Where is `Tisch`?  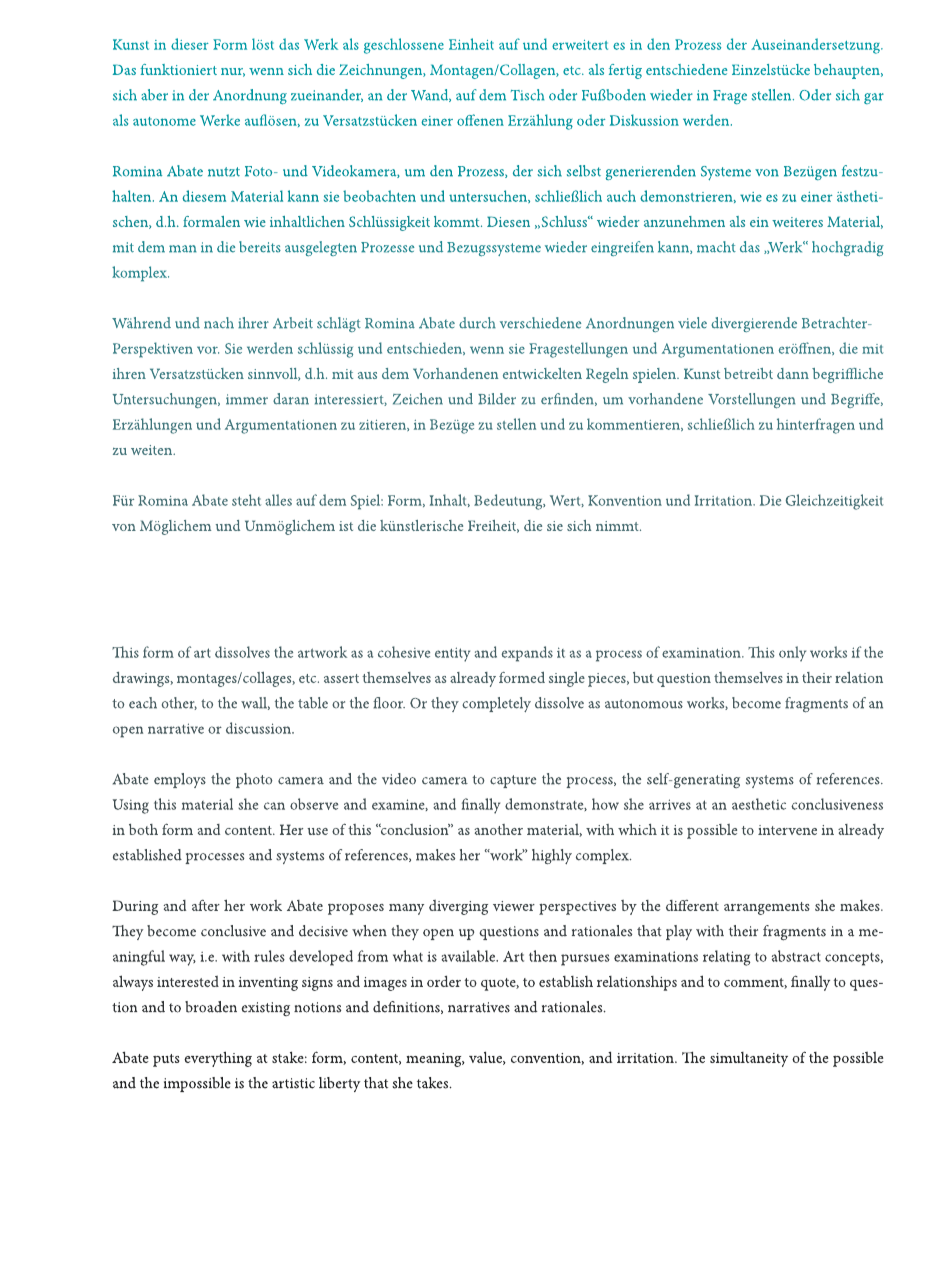 Tisch is located at coordinates (527, 95).
